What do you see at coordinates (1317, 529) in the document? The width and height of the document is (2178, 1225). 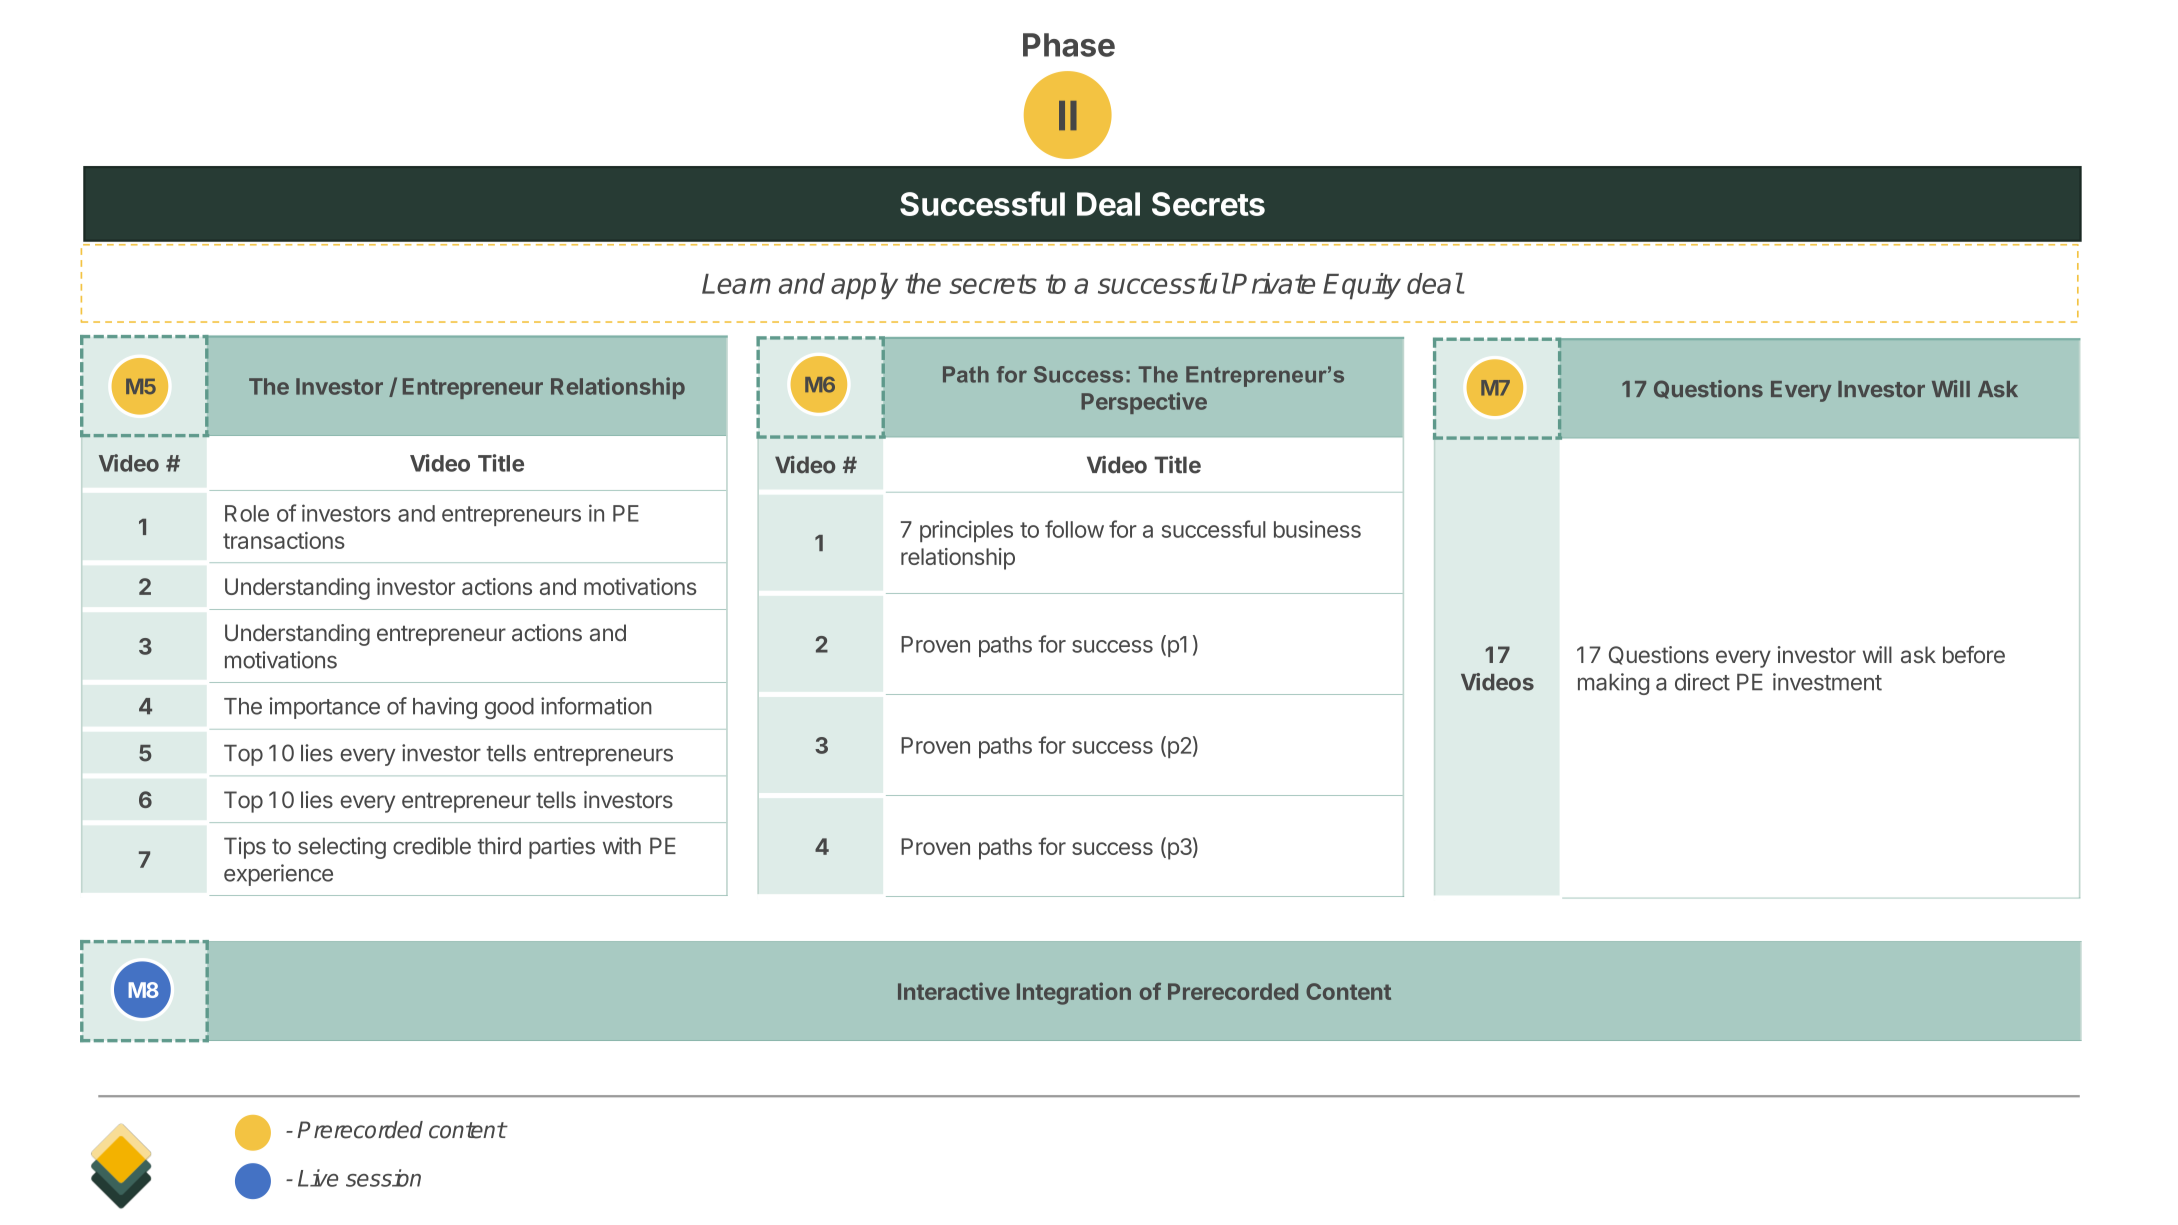 I see `business` at bounding box center [1317, 529].
